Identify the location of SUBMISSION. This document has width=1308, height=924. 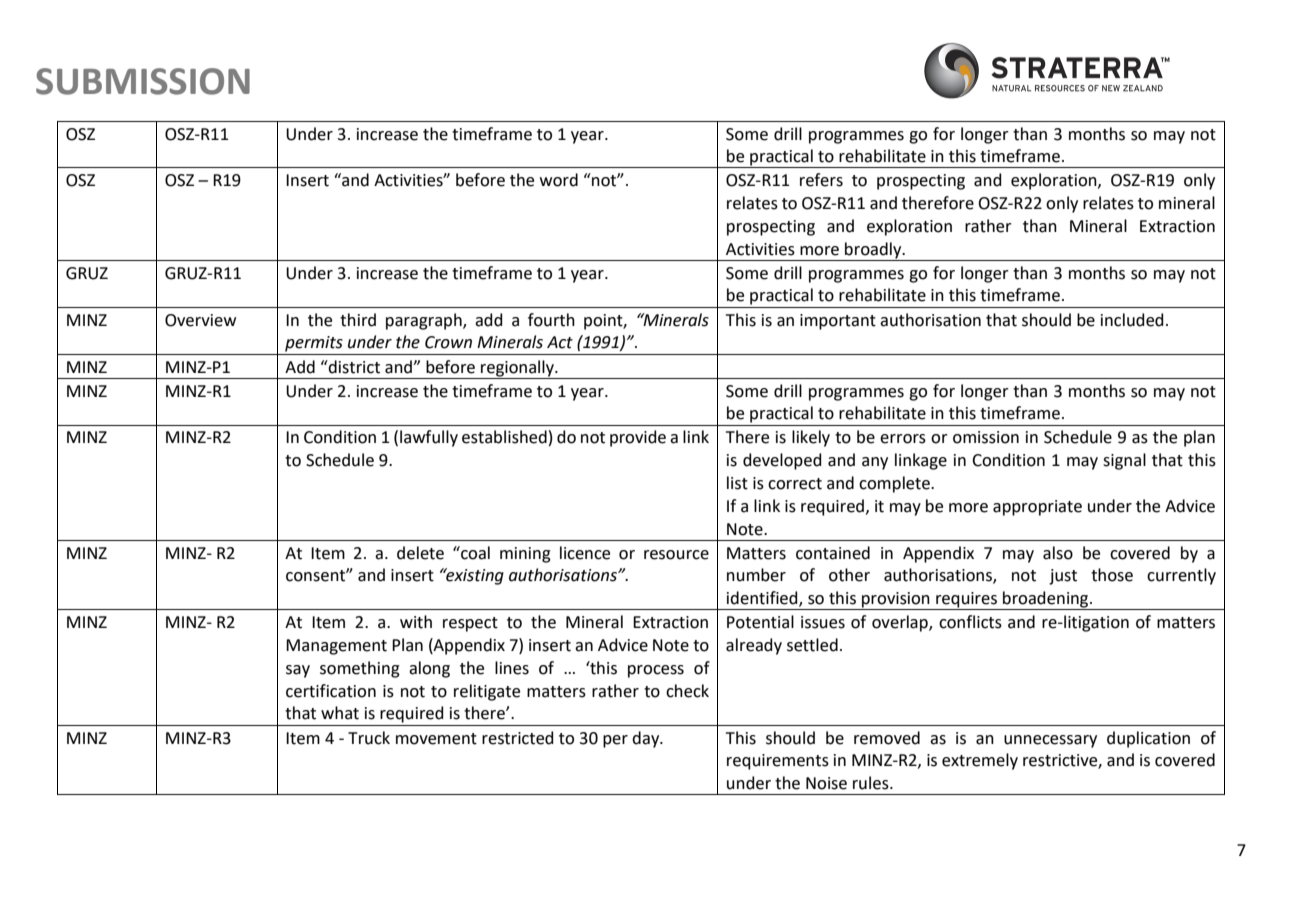
(143, 81).
